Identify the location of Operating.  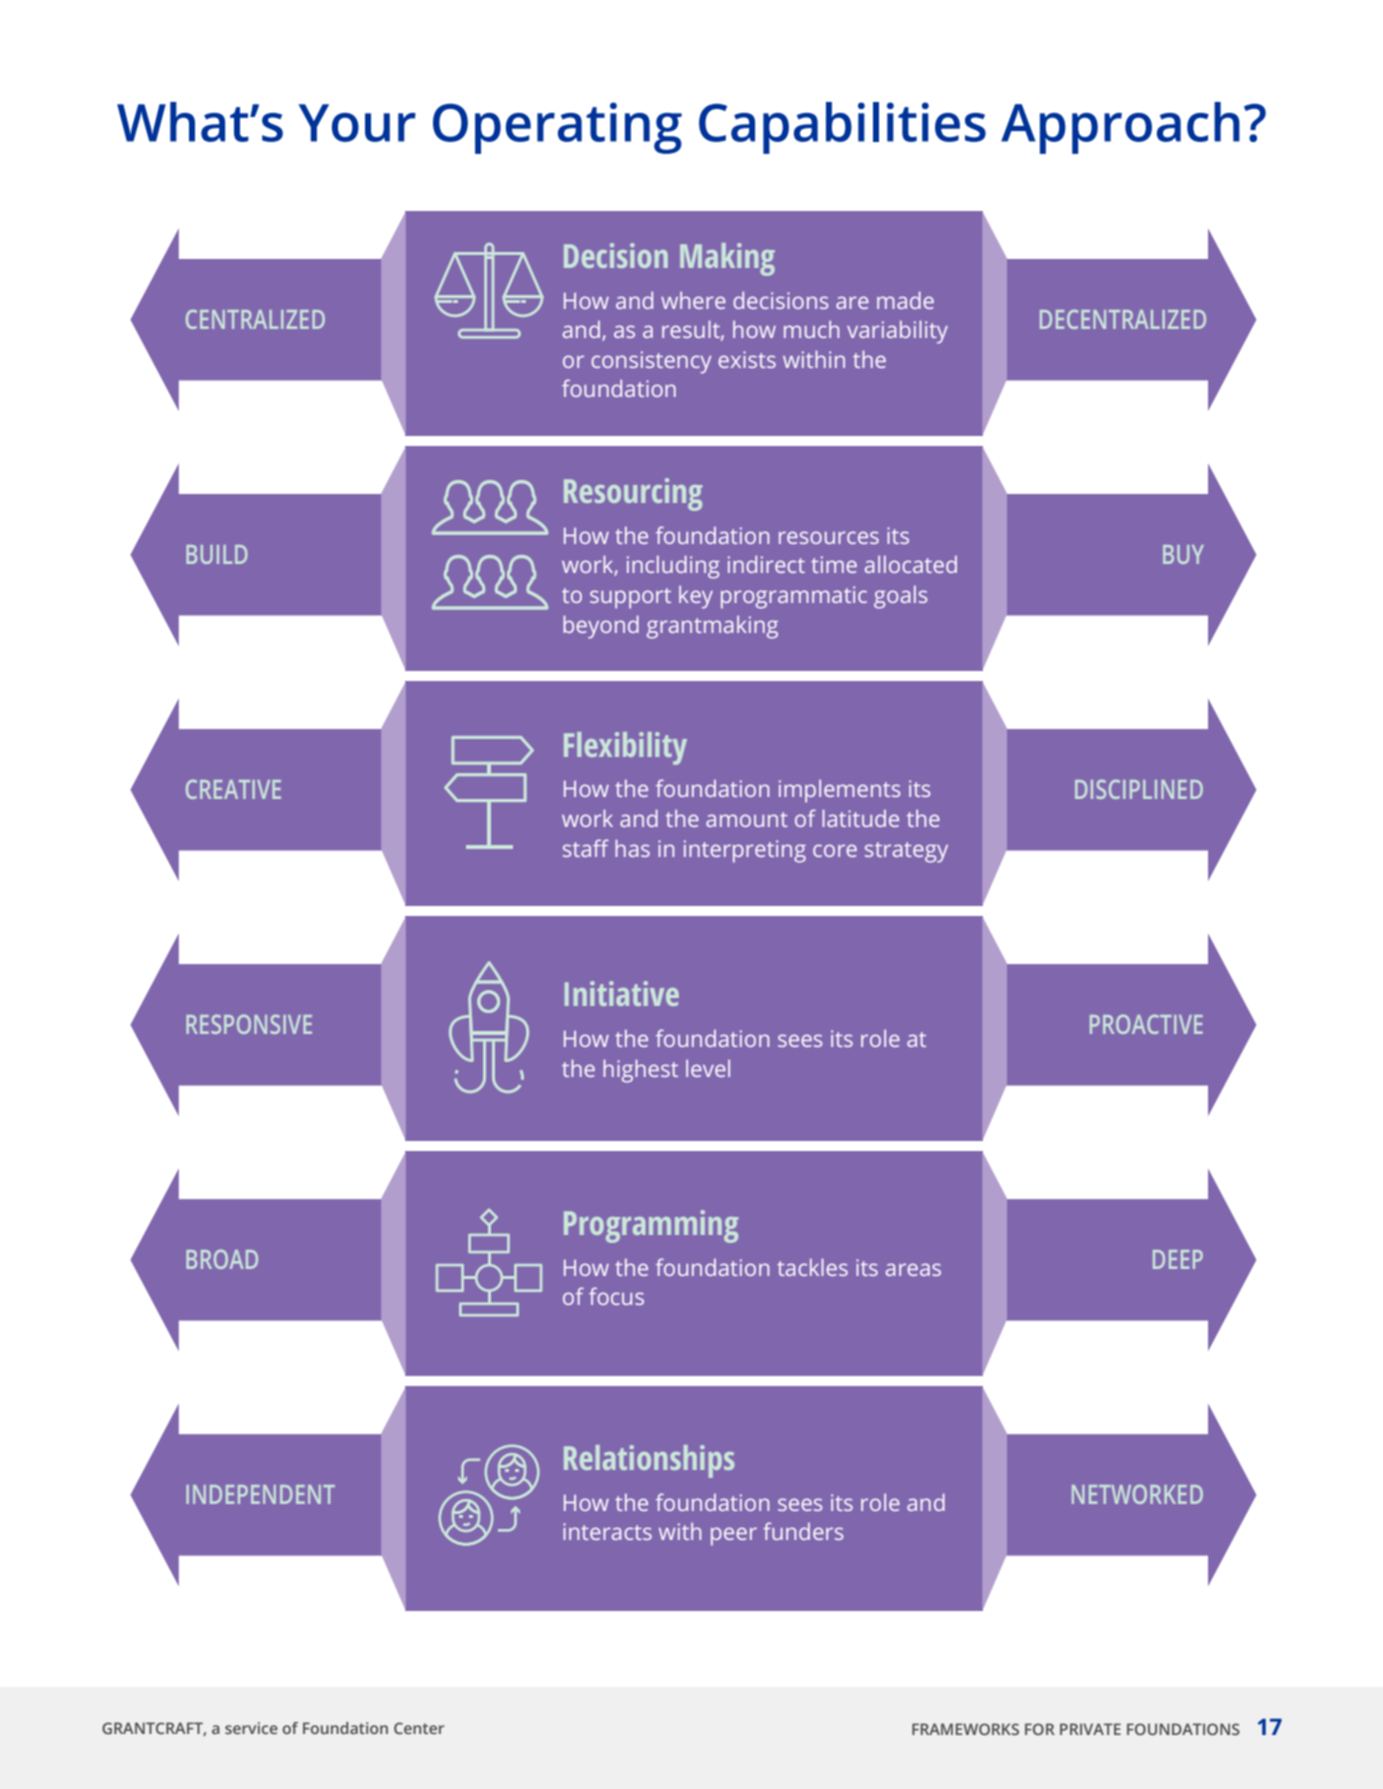
(557, 128).
